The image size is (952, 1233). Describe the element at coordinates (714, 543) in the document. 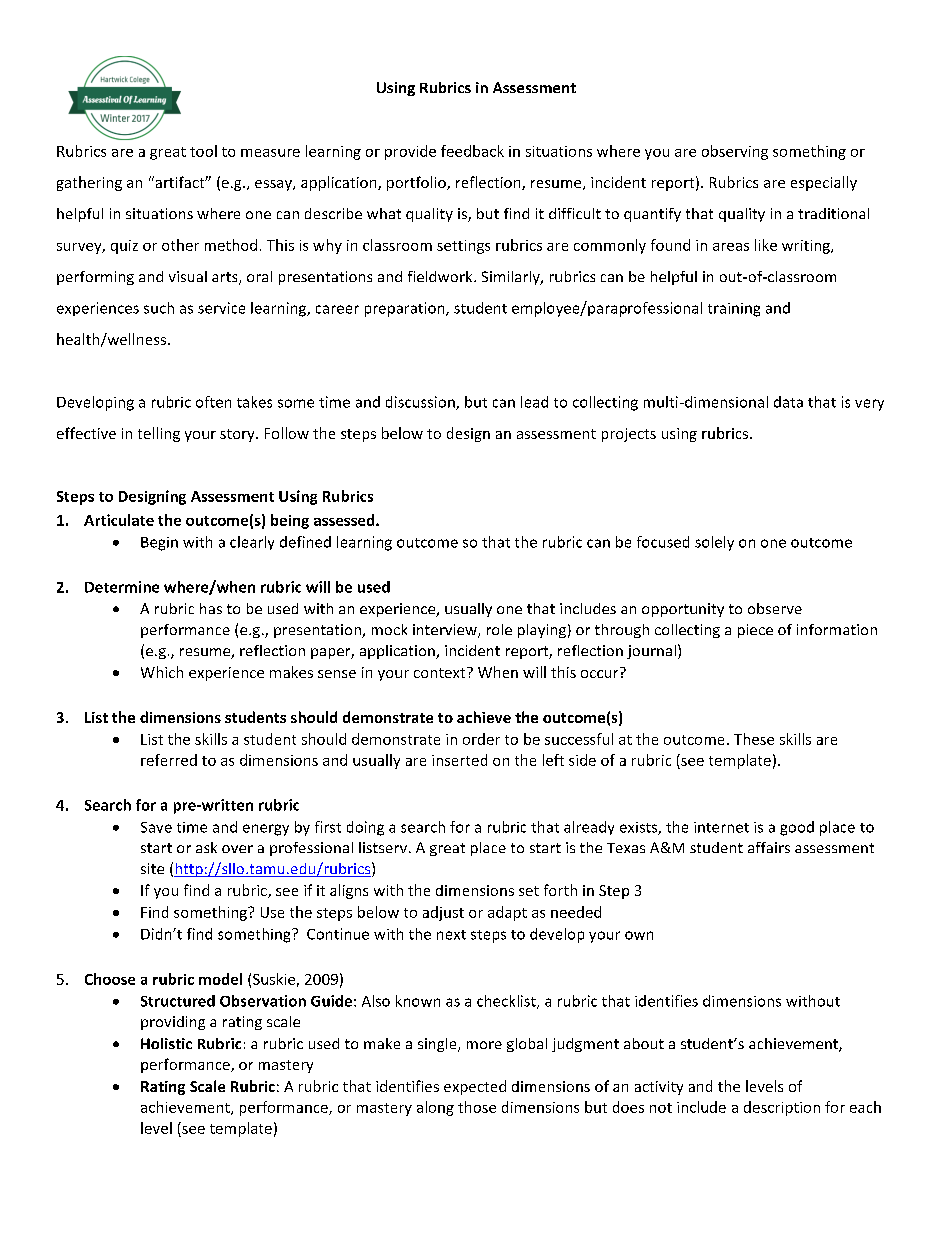

I see `solely` at that location.
